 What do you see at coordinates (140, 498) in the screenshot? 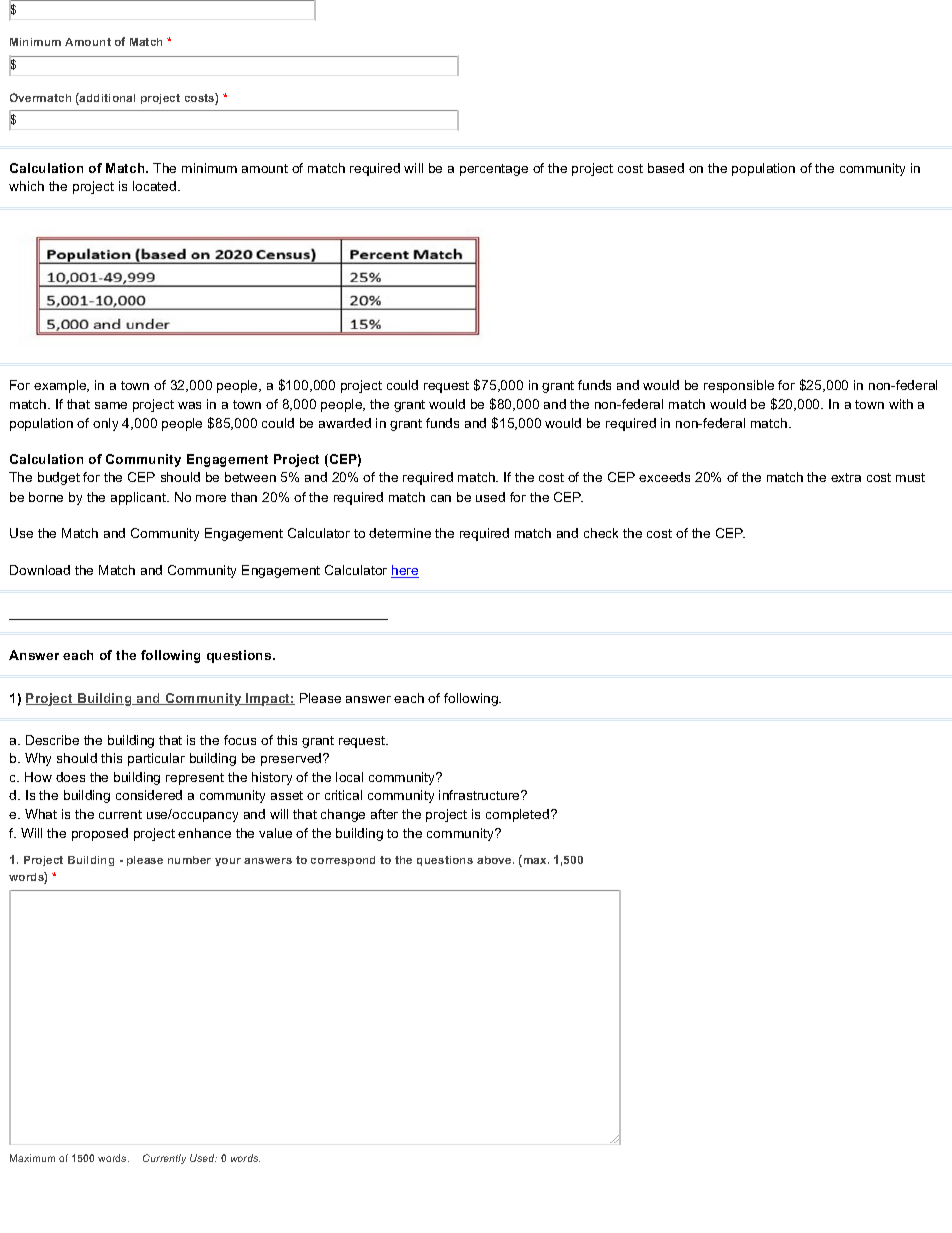
I see `applicant` at bounding box center [140, 498].
